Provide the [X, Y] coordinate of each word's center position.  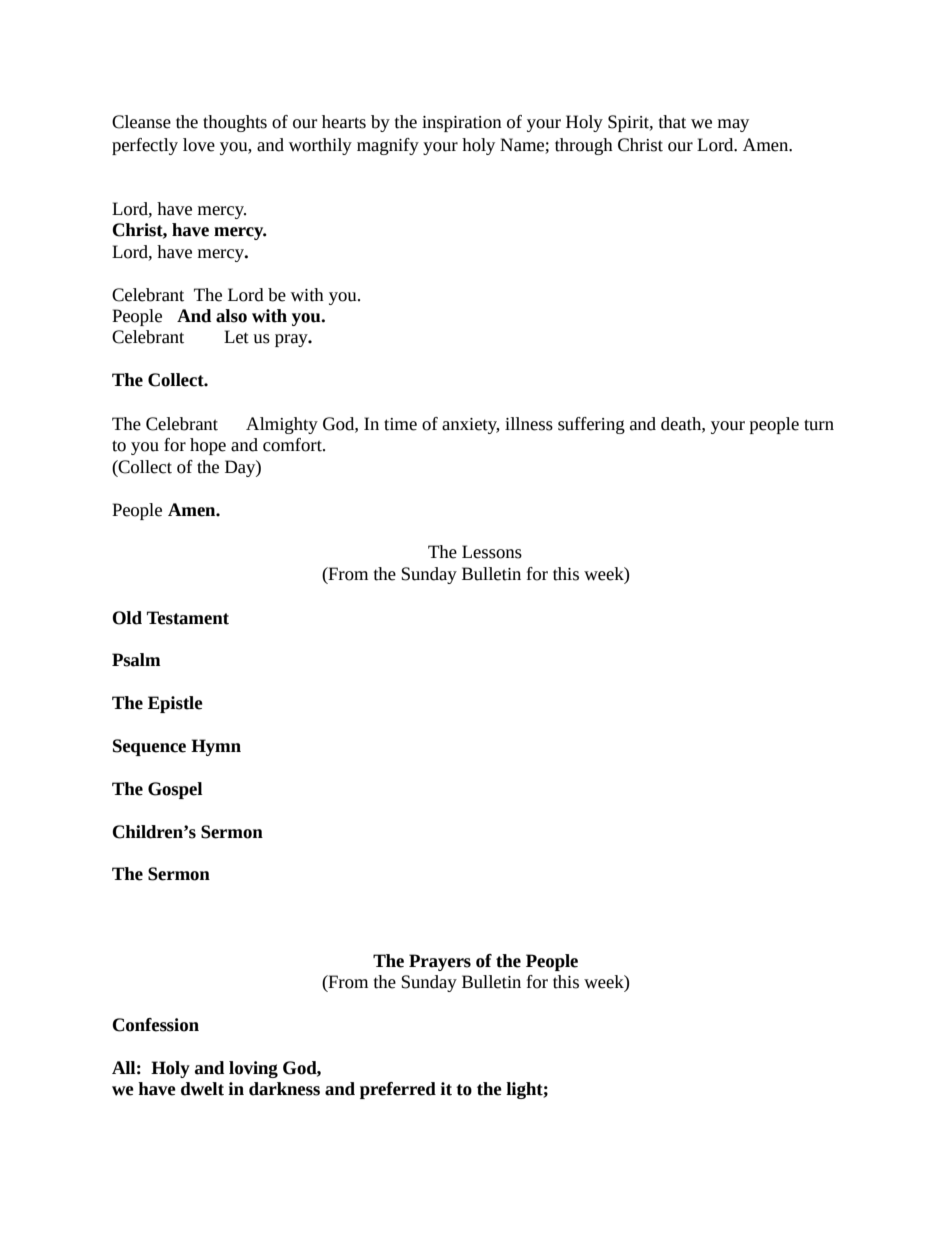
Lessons [492, 552]
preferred [398, 1090]
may [733, 125]
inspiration [462, 124]
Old [127, 618]
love [199, 145]
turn [819, 425]
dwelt [202, 1089]
